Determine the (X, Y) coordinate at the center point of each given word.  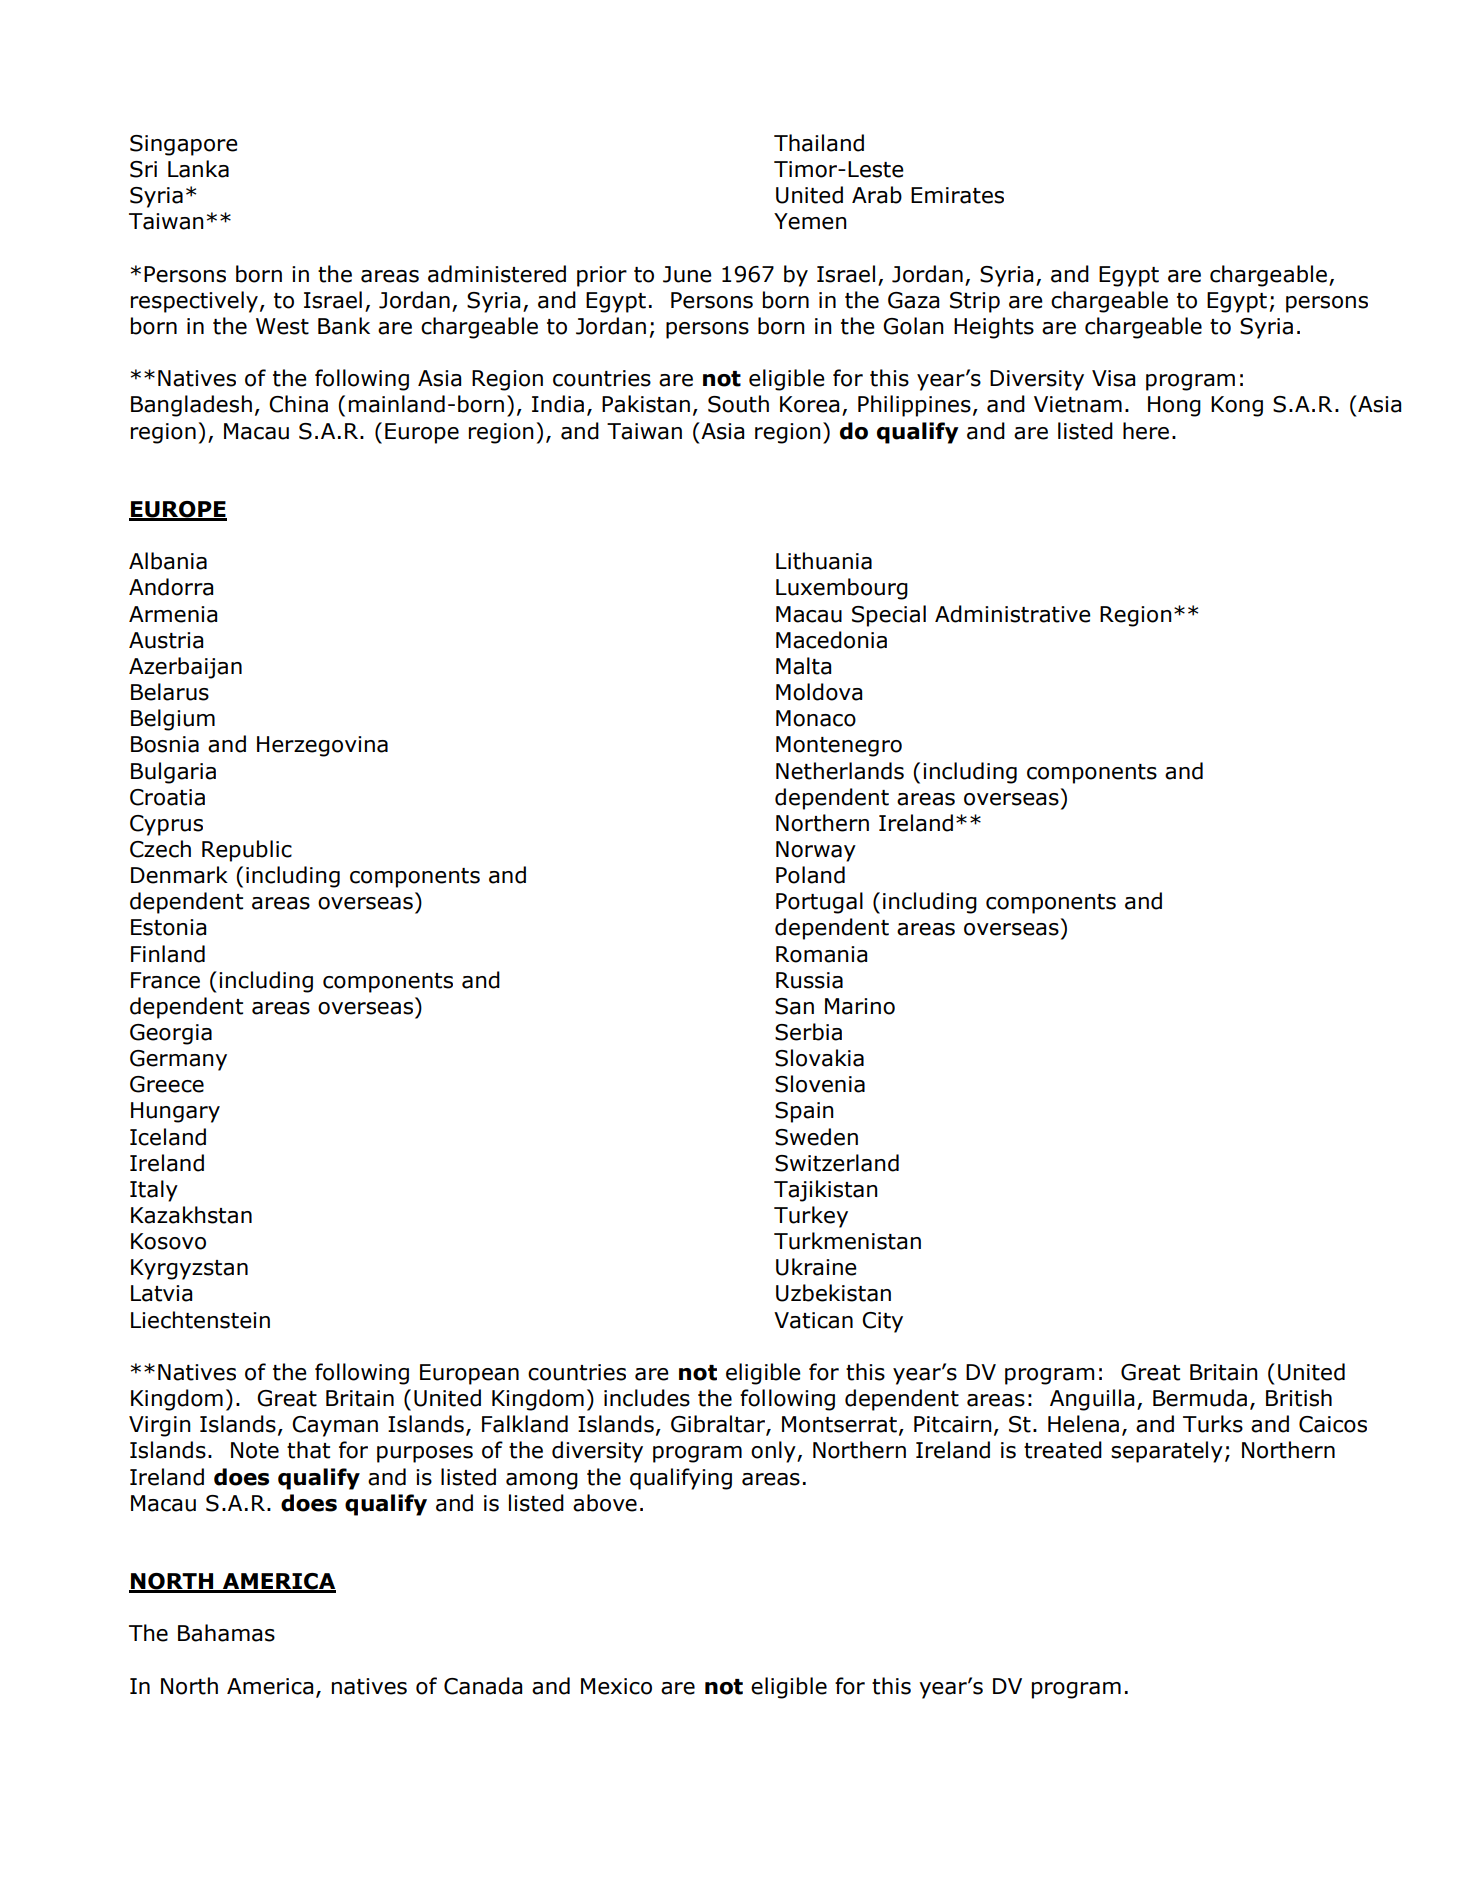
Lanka (198, 169)
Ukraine (816, 1267)
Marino (860, 1006)
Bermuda (1200, 1398)
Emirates (957, 195)
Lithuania (824, 561)
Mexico (616, 1686)
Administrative (1013, 614)
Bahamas (226, 1633)
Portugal (819, 903)
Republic (247, 851)
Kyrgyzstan (189, 1269)
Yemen (810, 221)
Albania (168, 561)
